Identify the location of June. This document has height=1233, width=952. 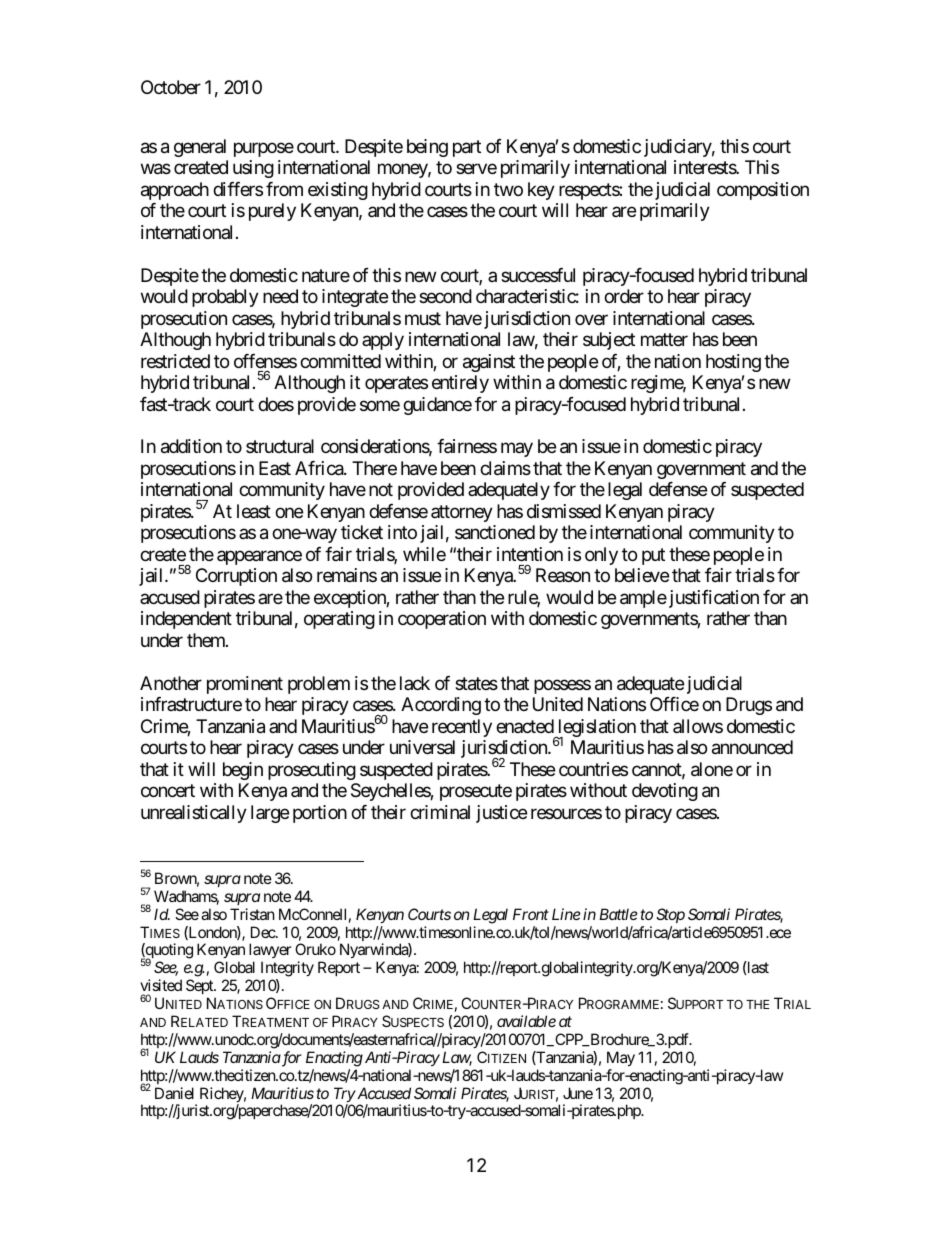
(578, 1093).
